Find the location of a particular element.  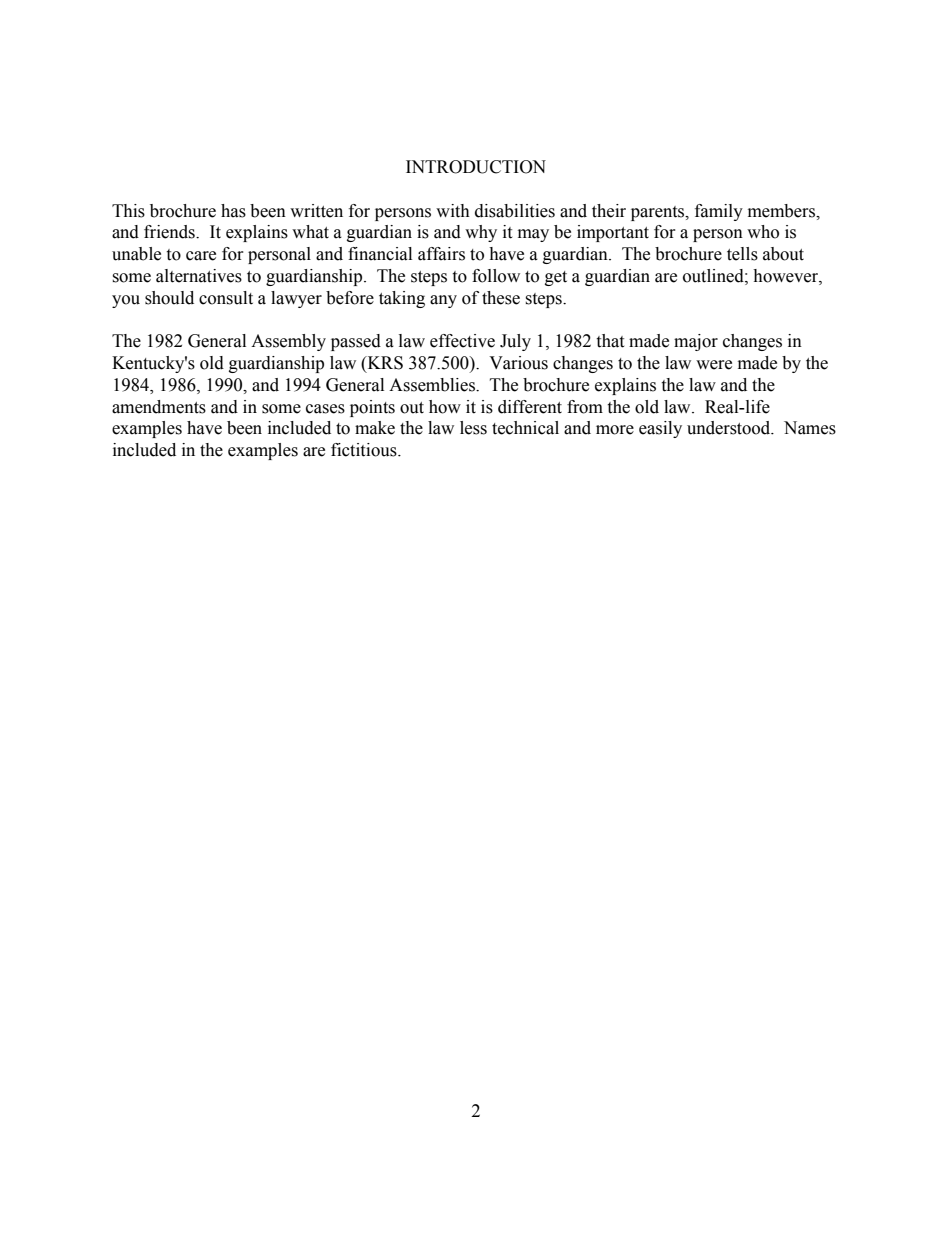

family is located at coordinates (719, 212).
